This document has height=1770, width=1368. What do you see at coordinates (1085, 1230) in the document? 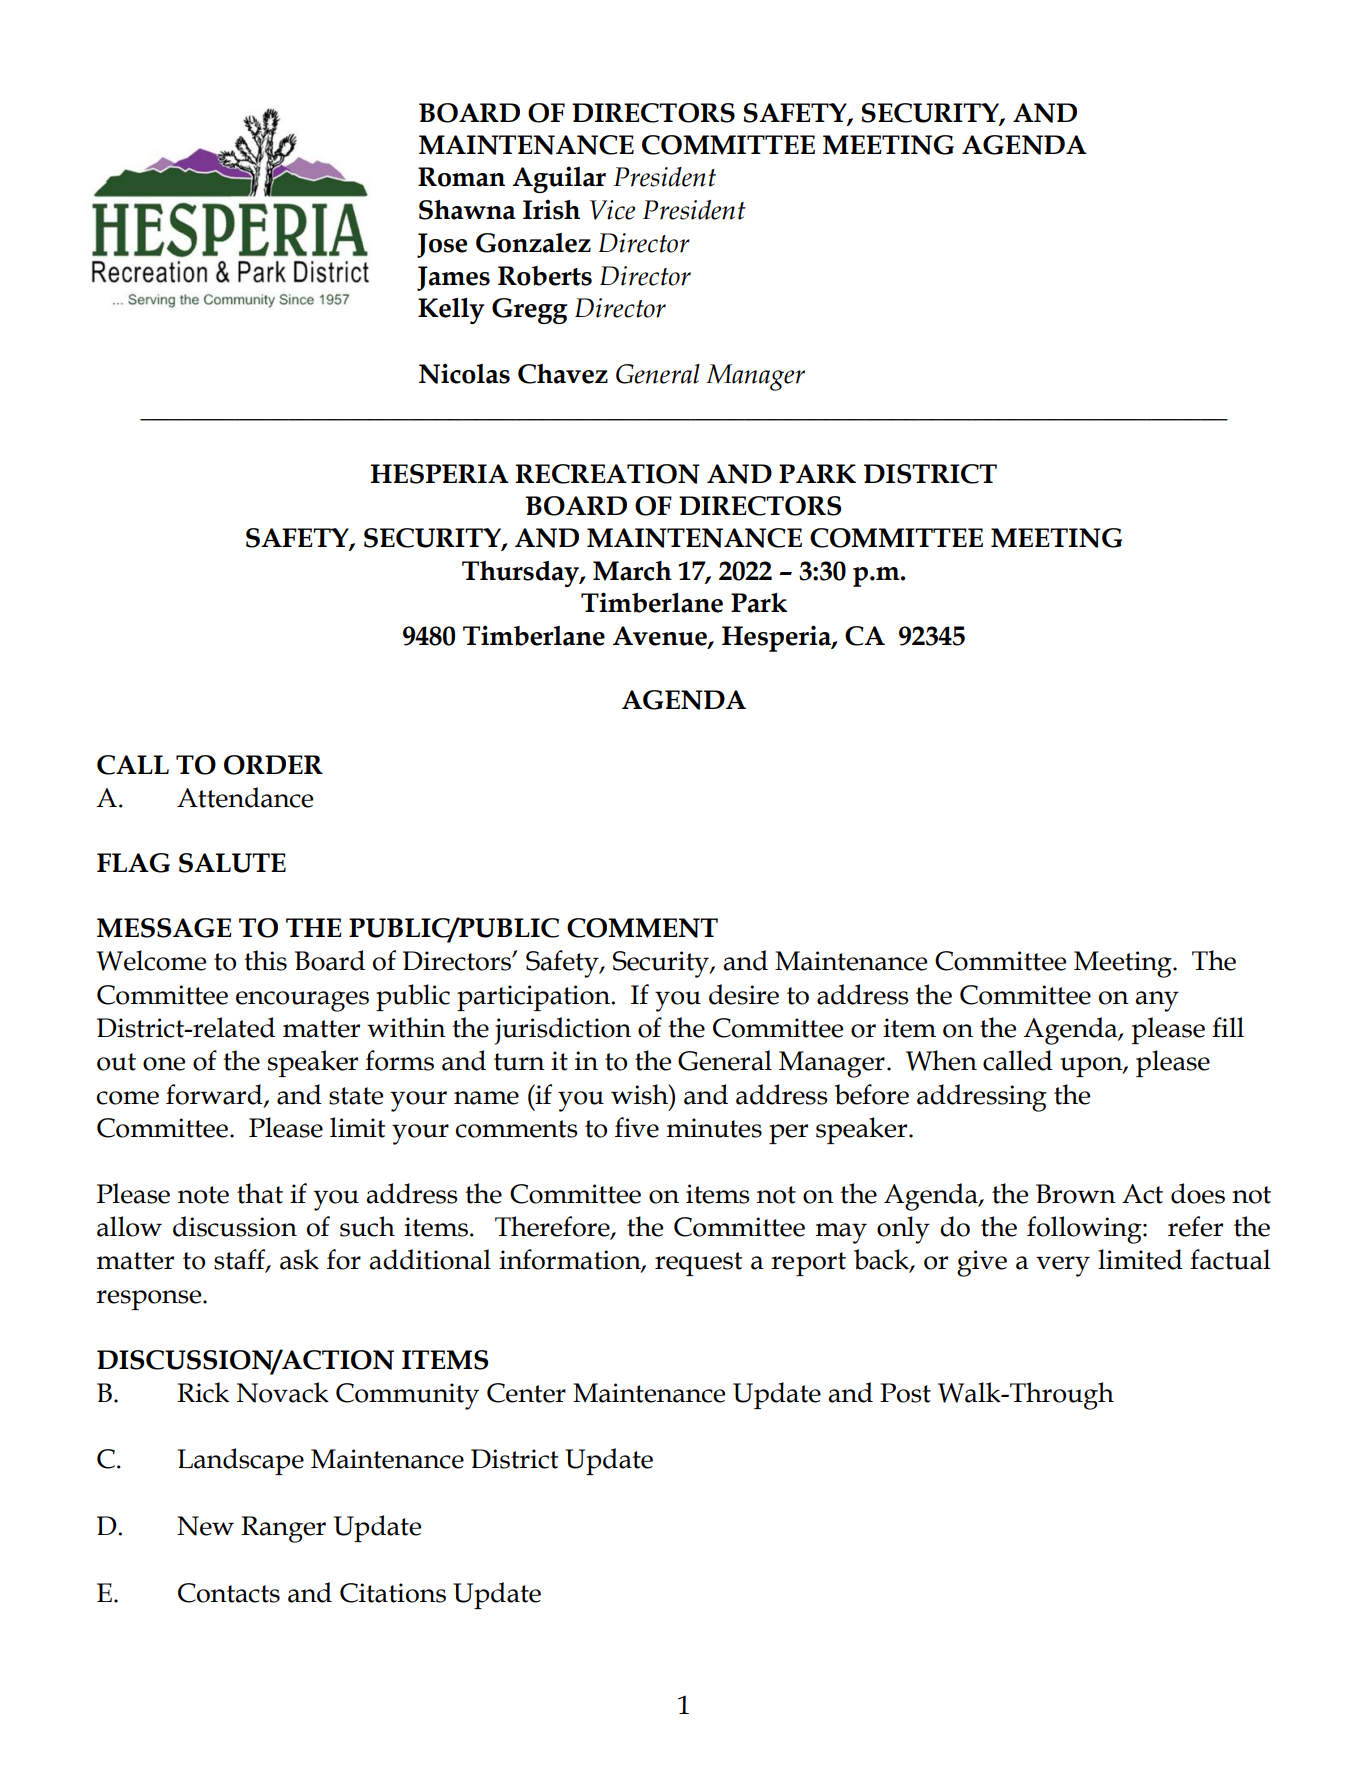
I see `following` at bounding box center [1085, 1230].
